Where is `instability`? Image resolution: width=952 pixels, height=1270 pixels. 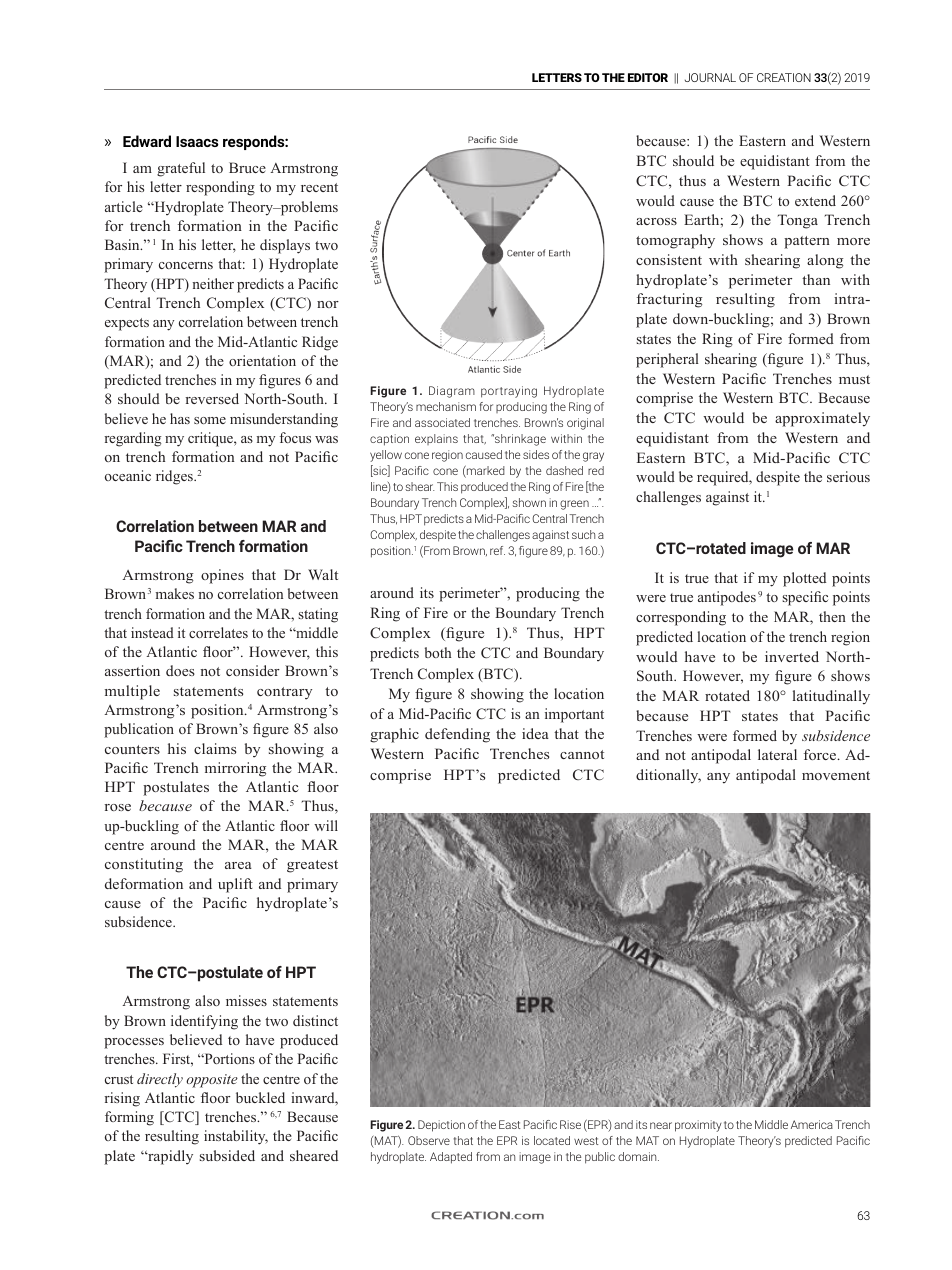 instability is located at coordinates (236, 1137).
